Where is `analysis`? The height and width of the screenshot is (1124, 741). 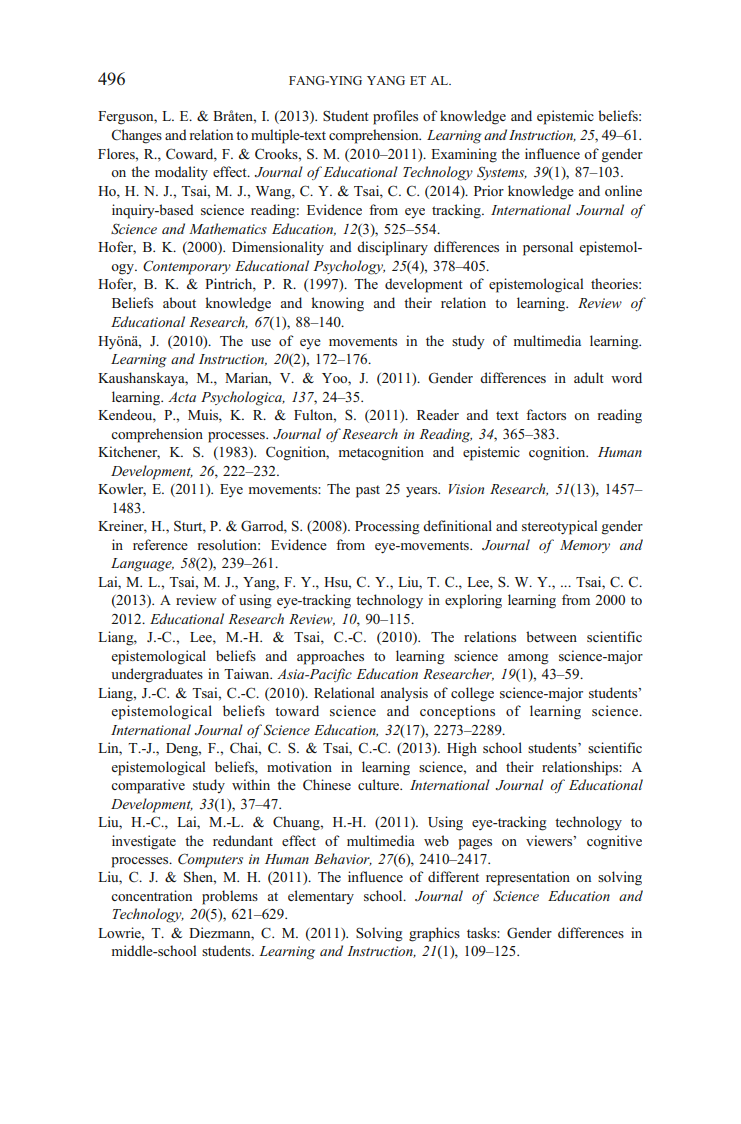 analysis is located at coordinates (404, 694).
